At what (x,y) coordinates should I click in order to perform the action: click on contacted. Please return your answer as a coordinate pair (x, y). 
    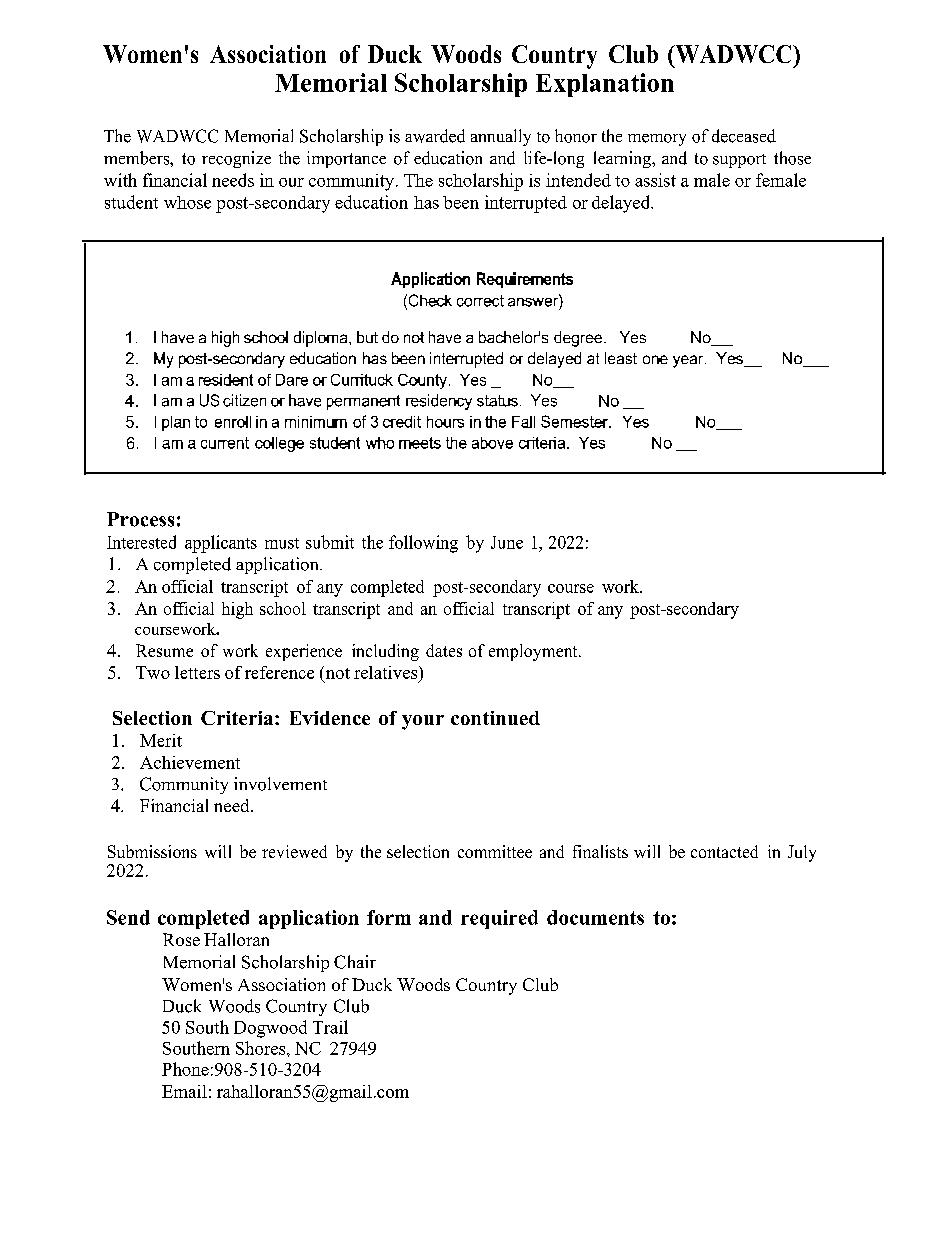
    Looking at the image, I should click on (724, 851).
